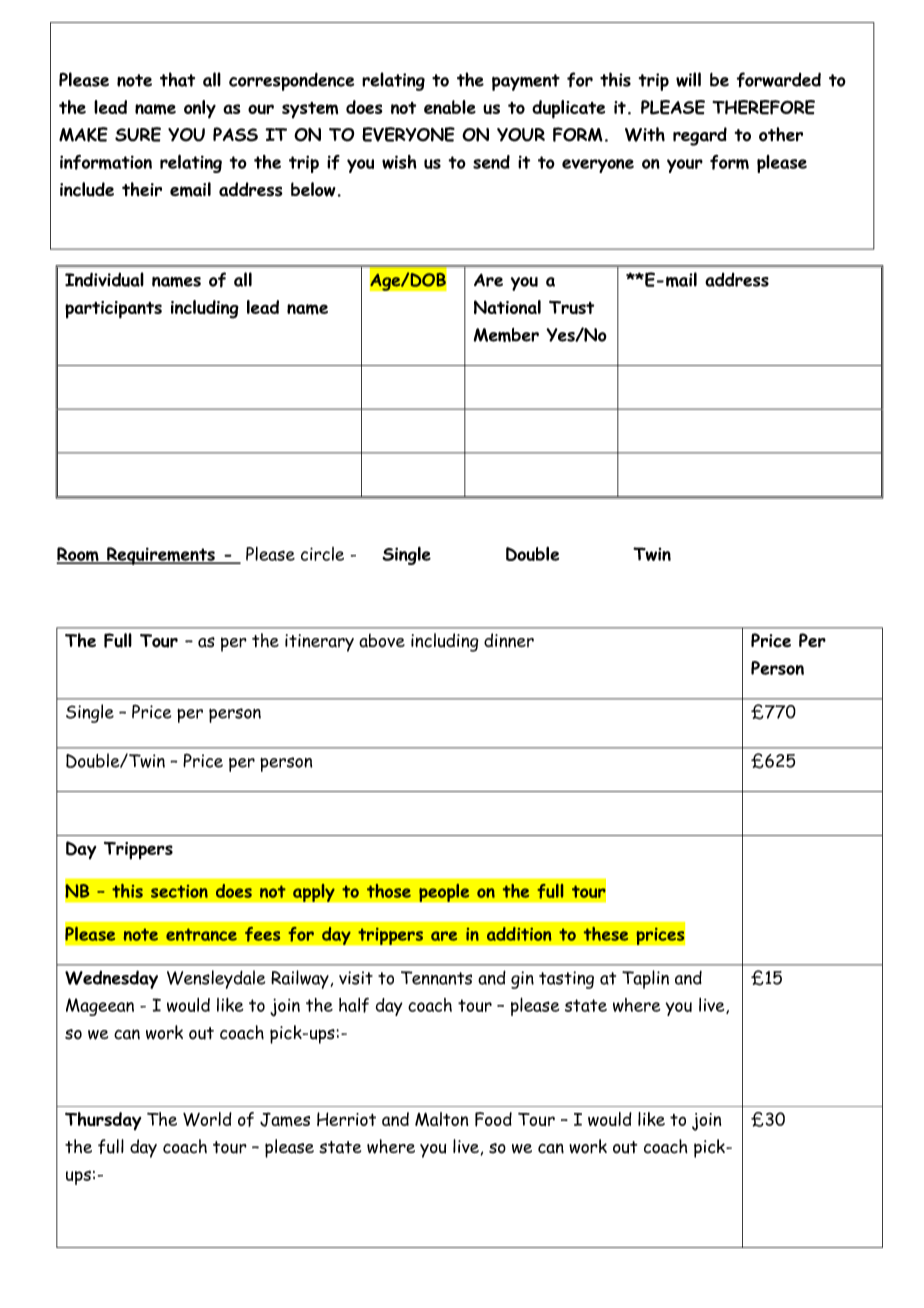 Image resolution: width=924 pixels, height=1308 pixels. I want to click on enable, so click(450, 107).
